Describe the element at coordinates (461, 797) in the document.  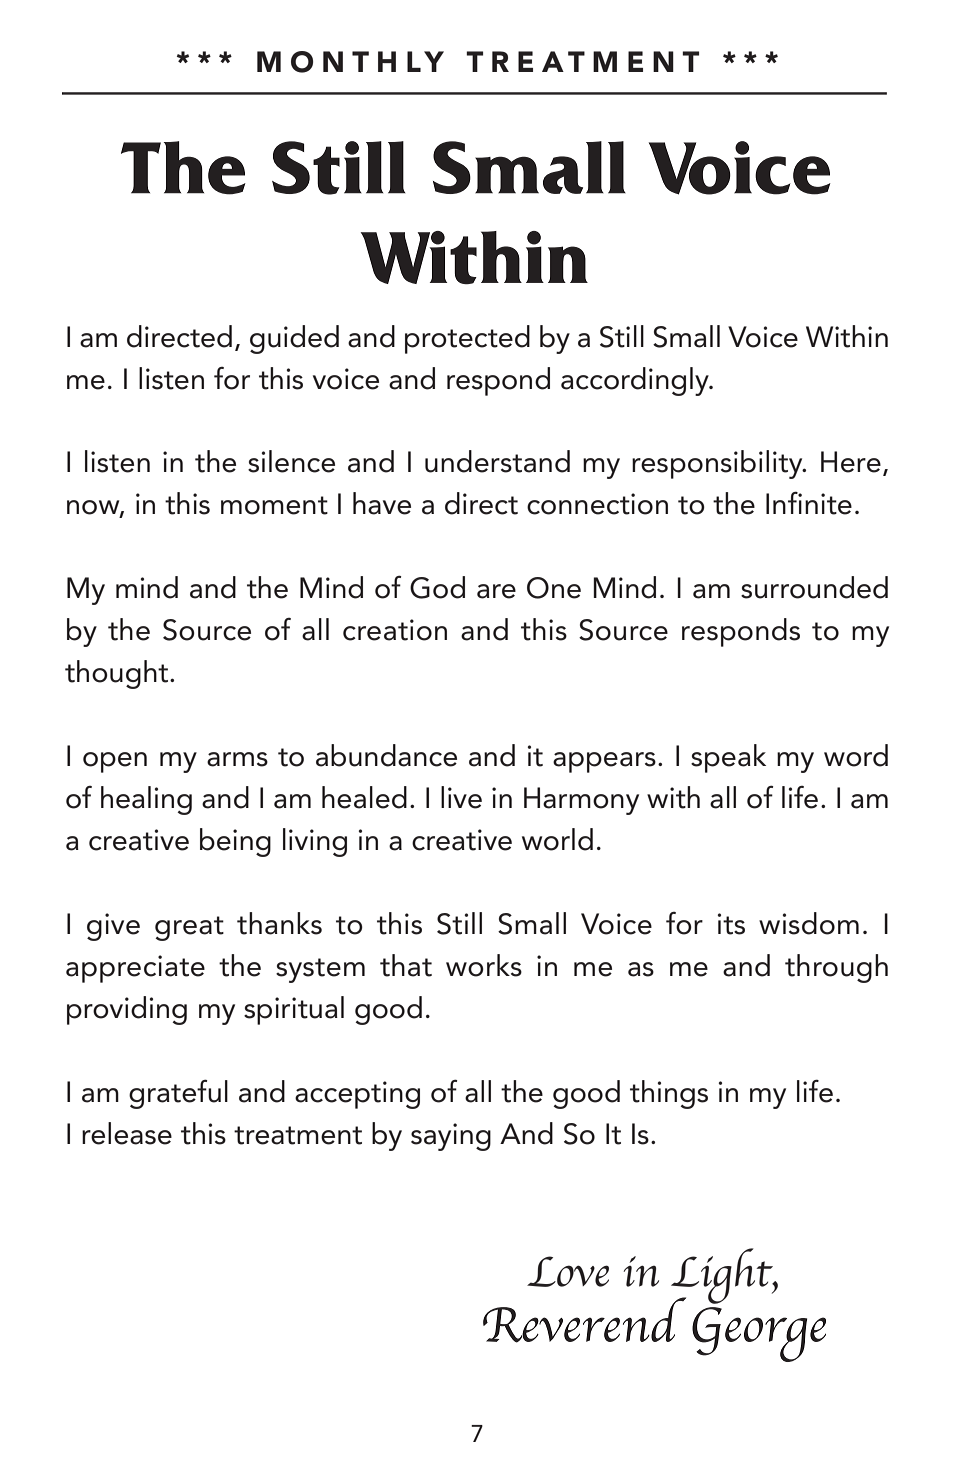
I see `live` at that location.
